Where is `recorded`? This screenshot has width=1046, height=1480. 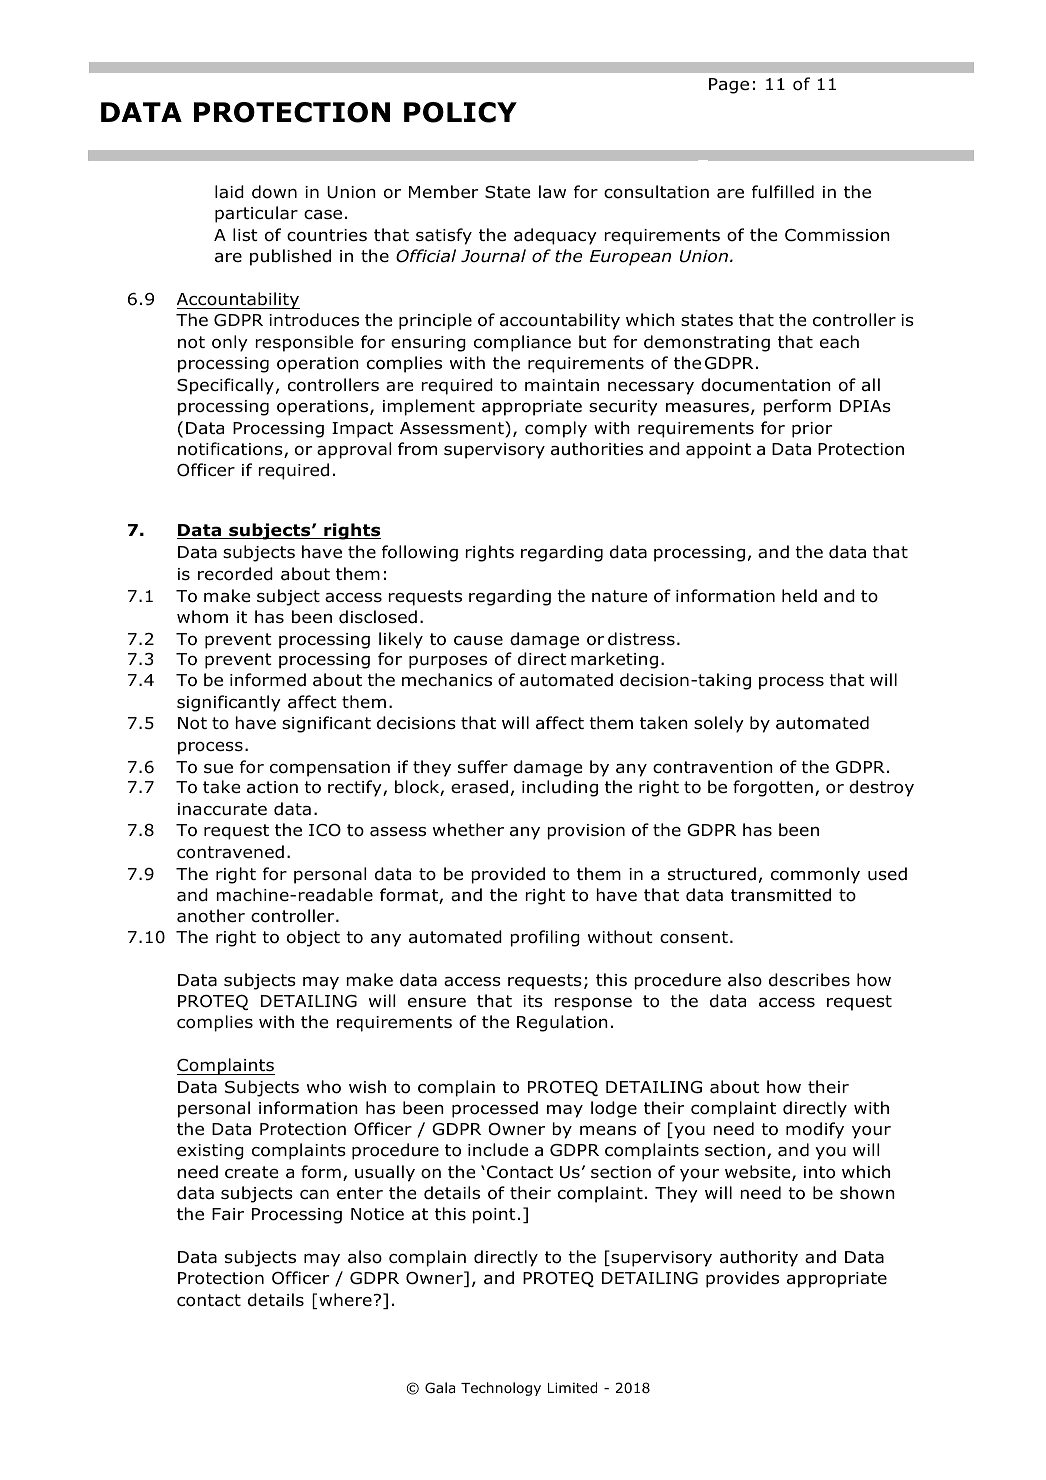
recorded is located at coordinates (235, 574).
